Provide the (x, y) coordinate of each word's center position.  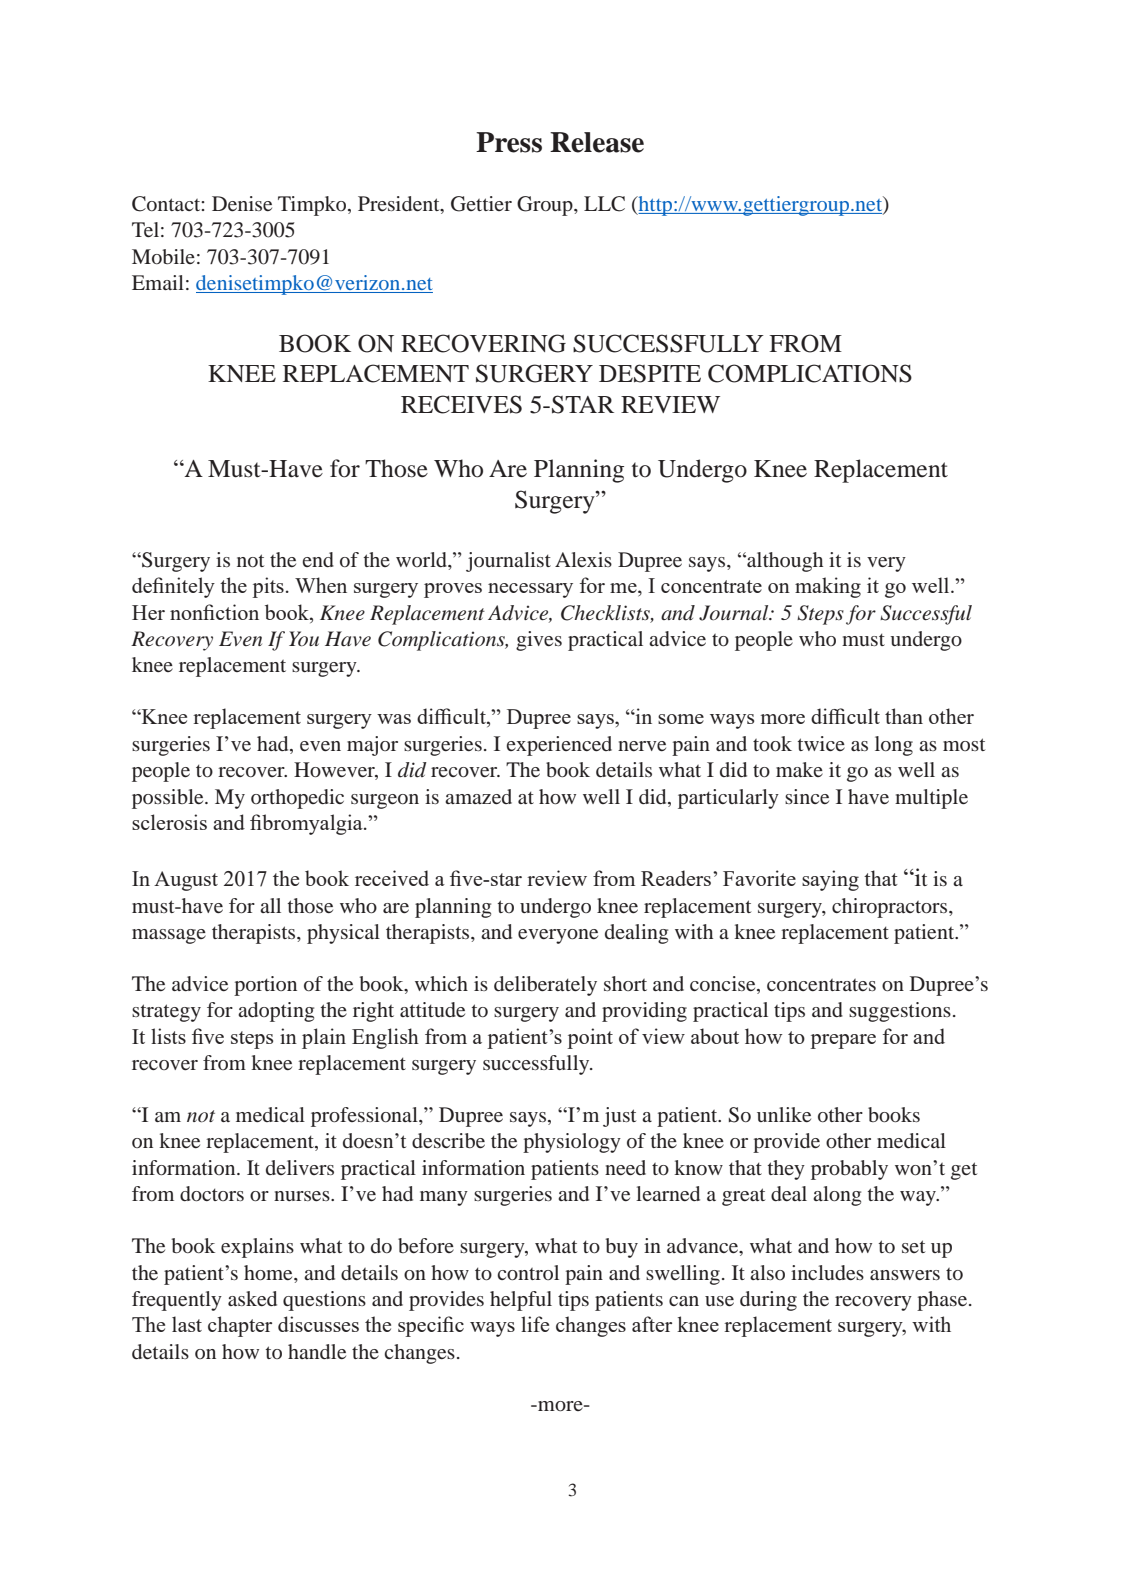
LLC (604, 204)
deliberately (545, 986)
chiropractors (891, 908)
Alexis (583, 559)
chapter (240, 1326)
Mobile (163, 256)
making (828, 587)
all (270, 905)
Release (597, 142)
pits (268, 587)
